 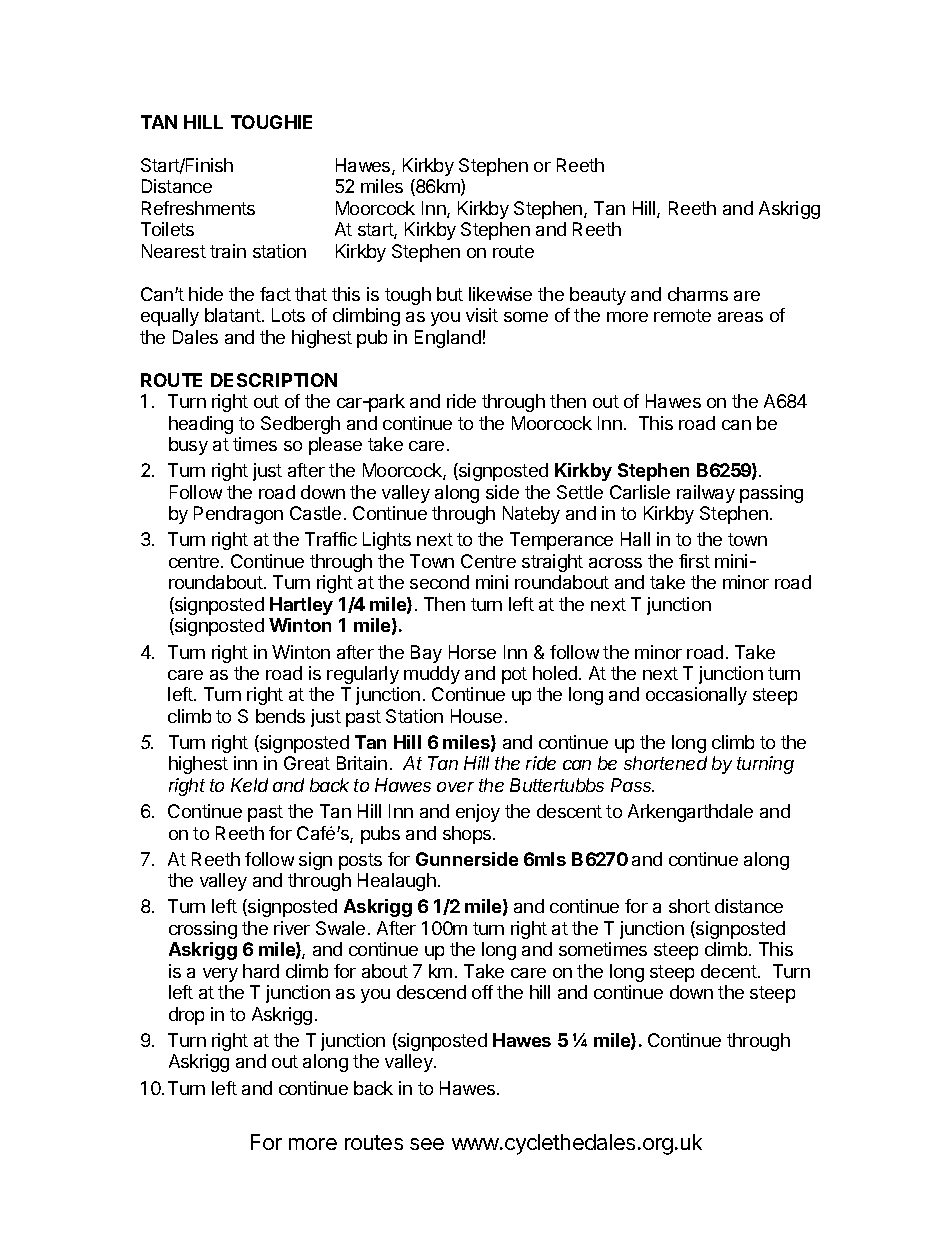 What do you see at coordinates (500, 294) in the screenshot?
I see `likewise` at bounding box center [500, 294].
